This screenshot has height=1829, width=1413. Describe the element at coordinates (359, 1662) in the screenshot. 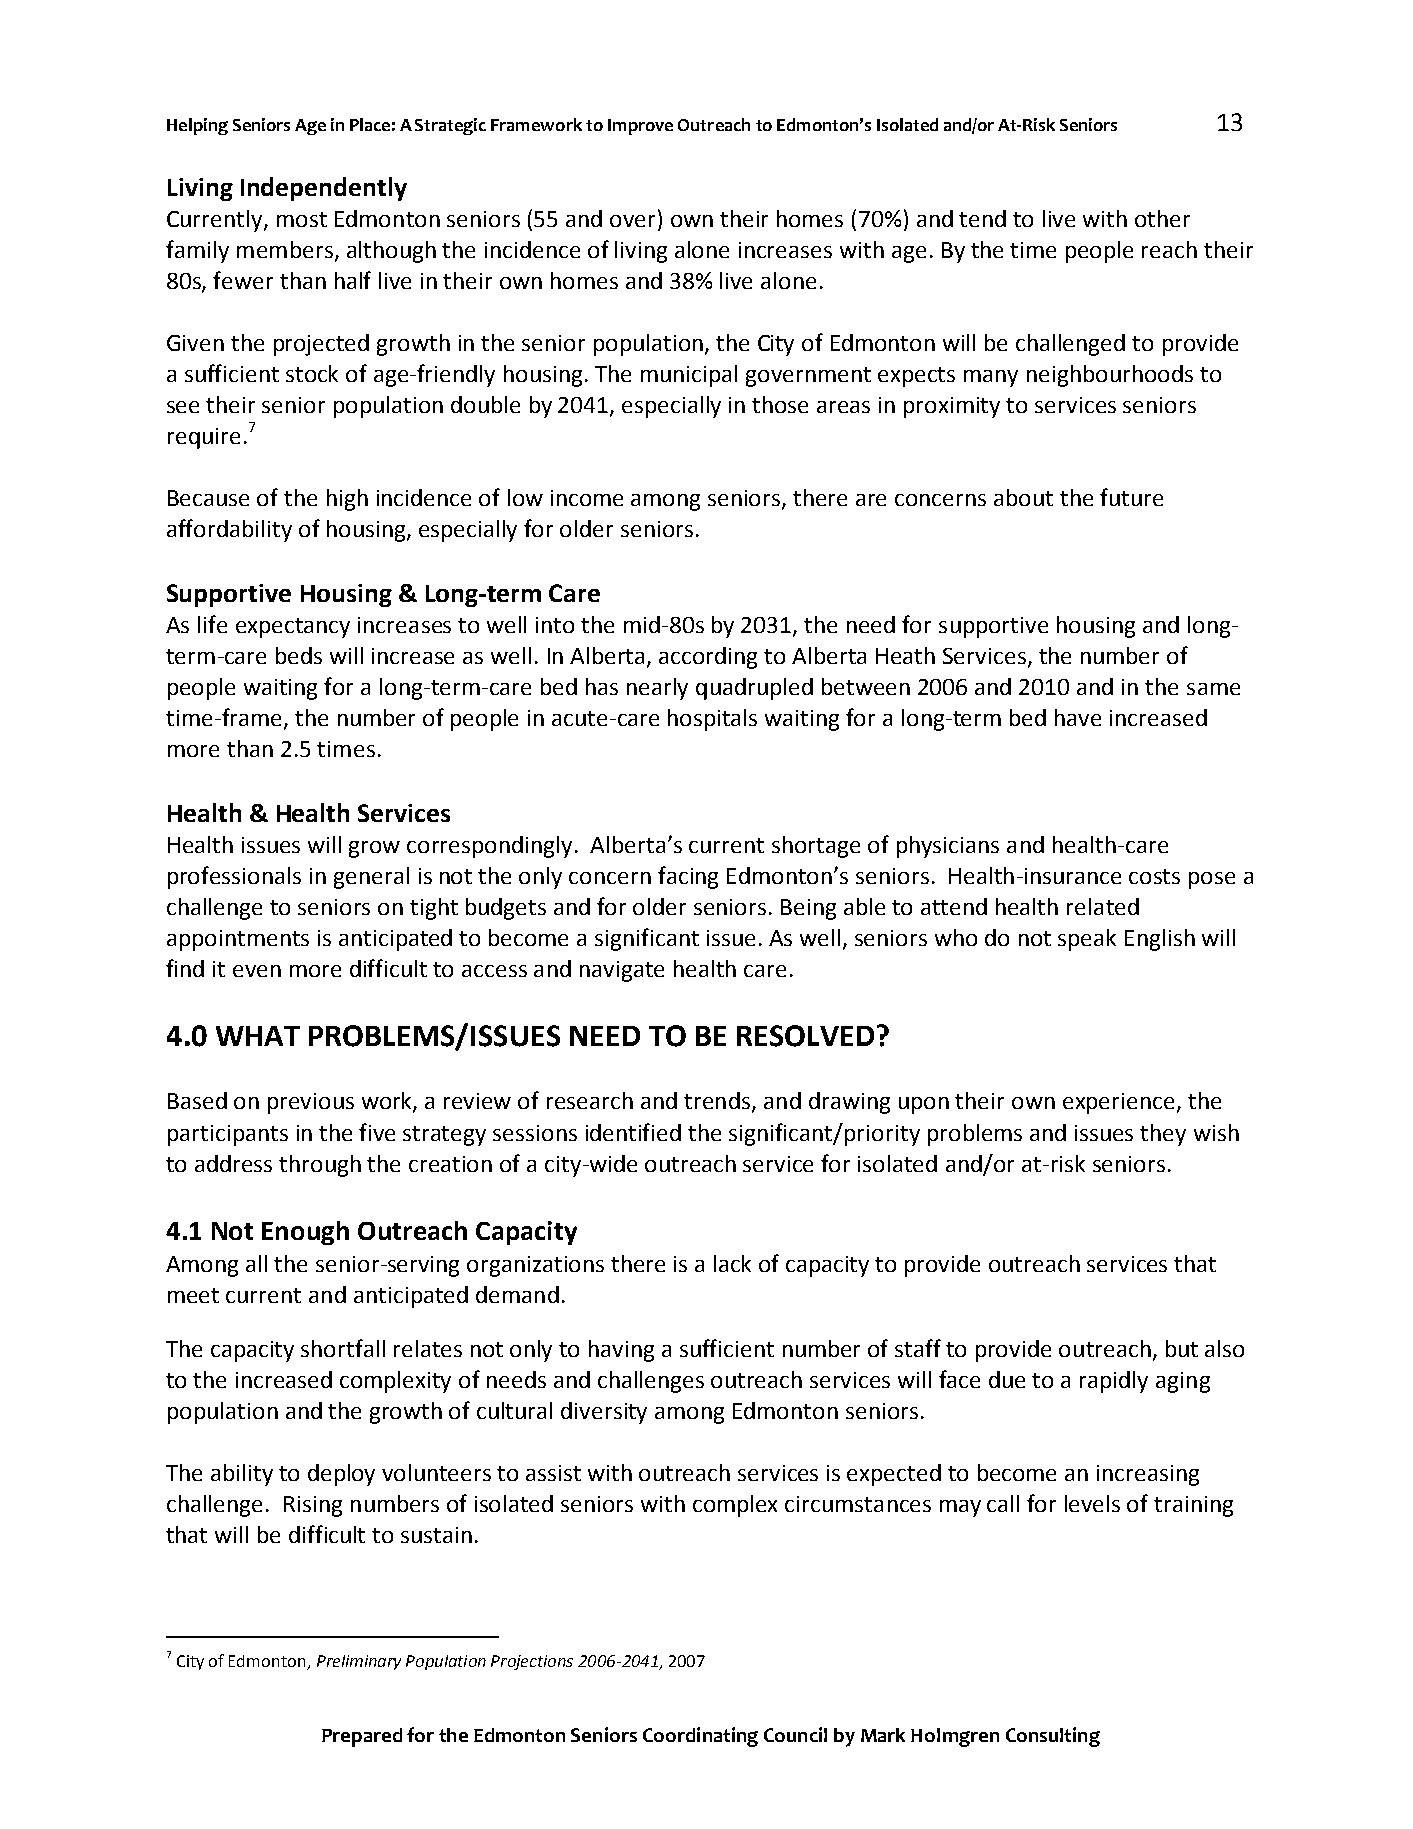

I see `Preliminary` at that location.
